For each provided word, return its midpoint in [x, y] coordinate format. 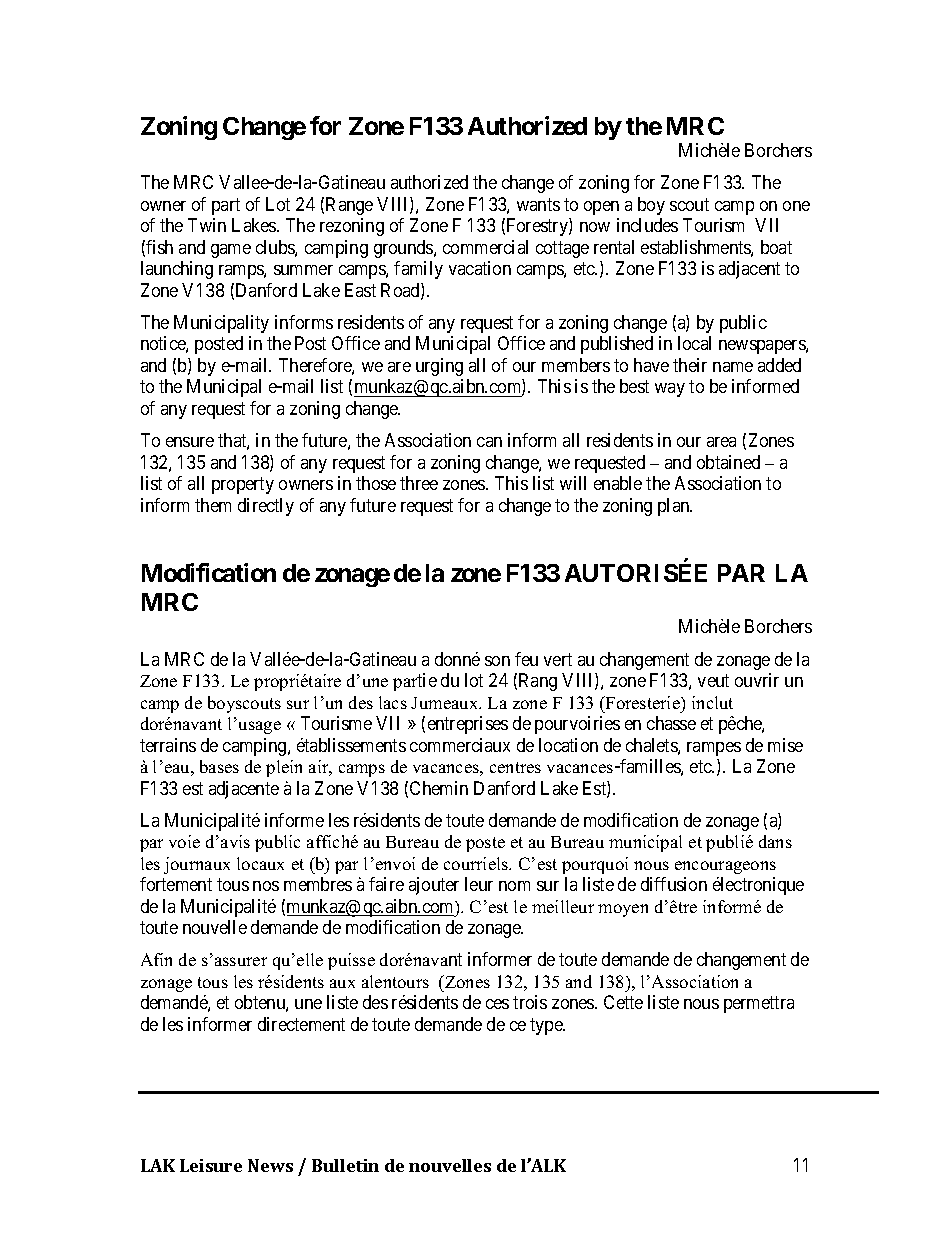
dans [775, 841]
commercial [485, 247]
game [231, 251]
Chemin [439, 788]
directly [266, 507]
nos [266, 886]
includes [647, 225]
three [419, 483]
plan [675, 507]
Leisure [211, 1165]
